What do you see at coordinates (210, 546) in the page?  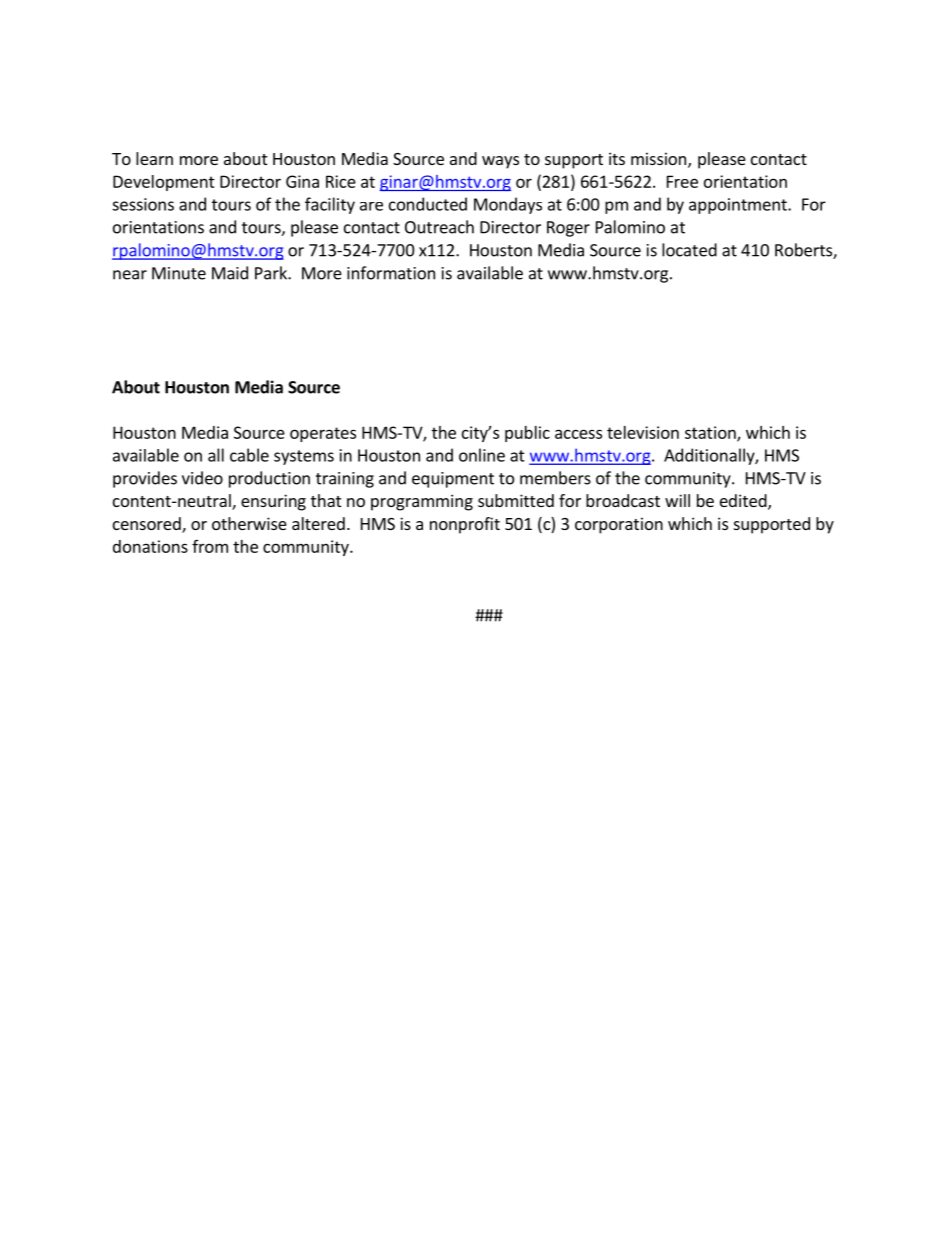 I see `from` at bounding box center [210, 546].
